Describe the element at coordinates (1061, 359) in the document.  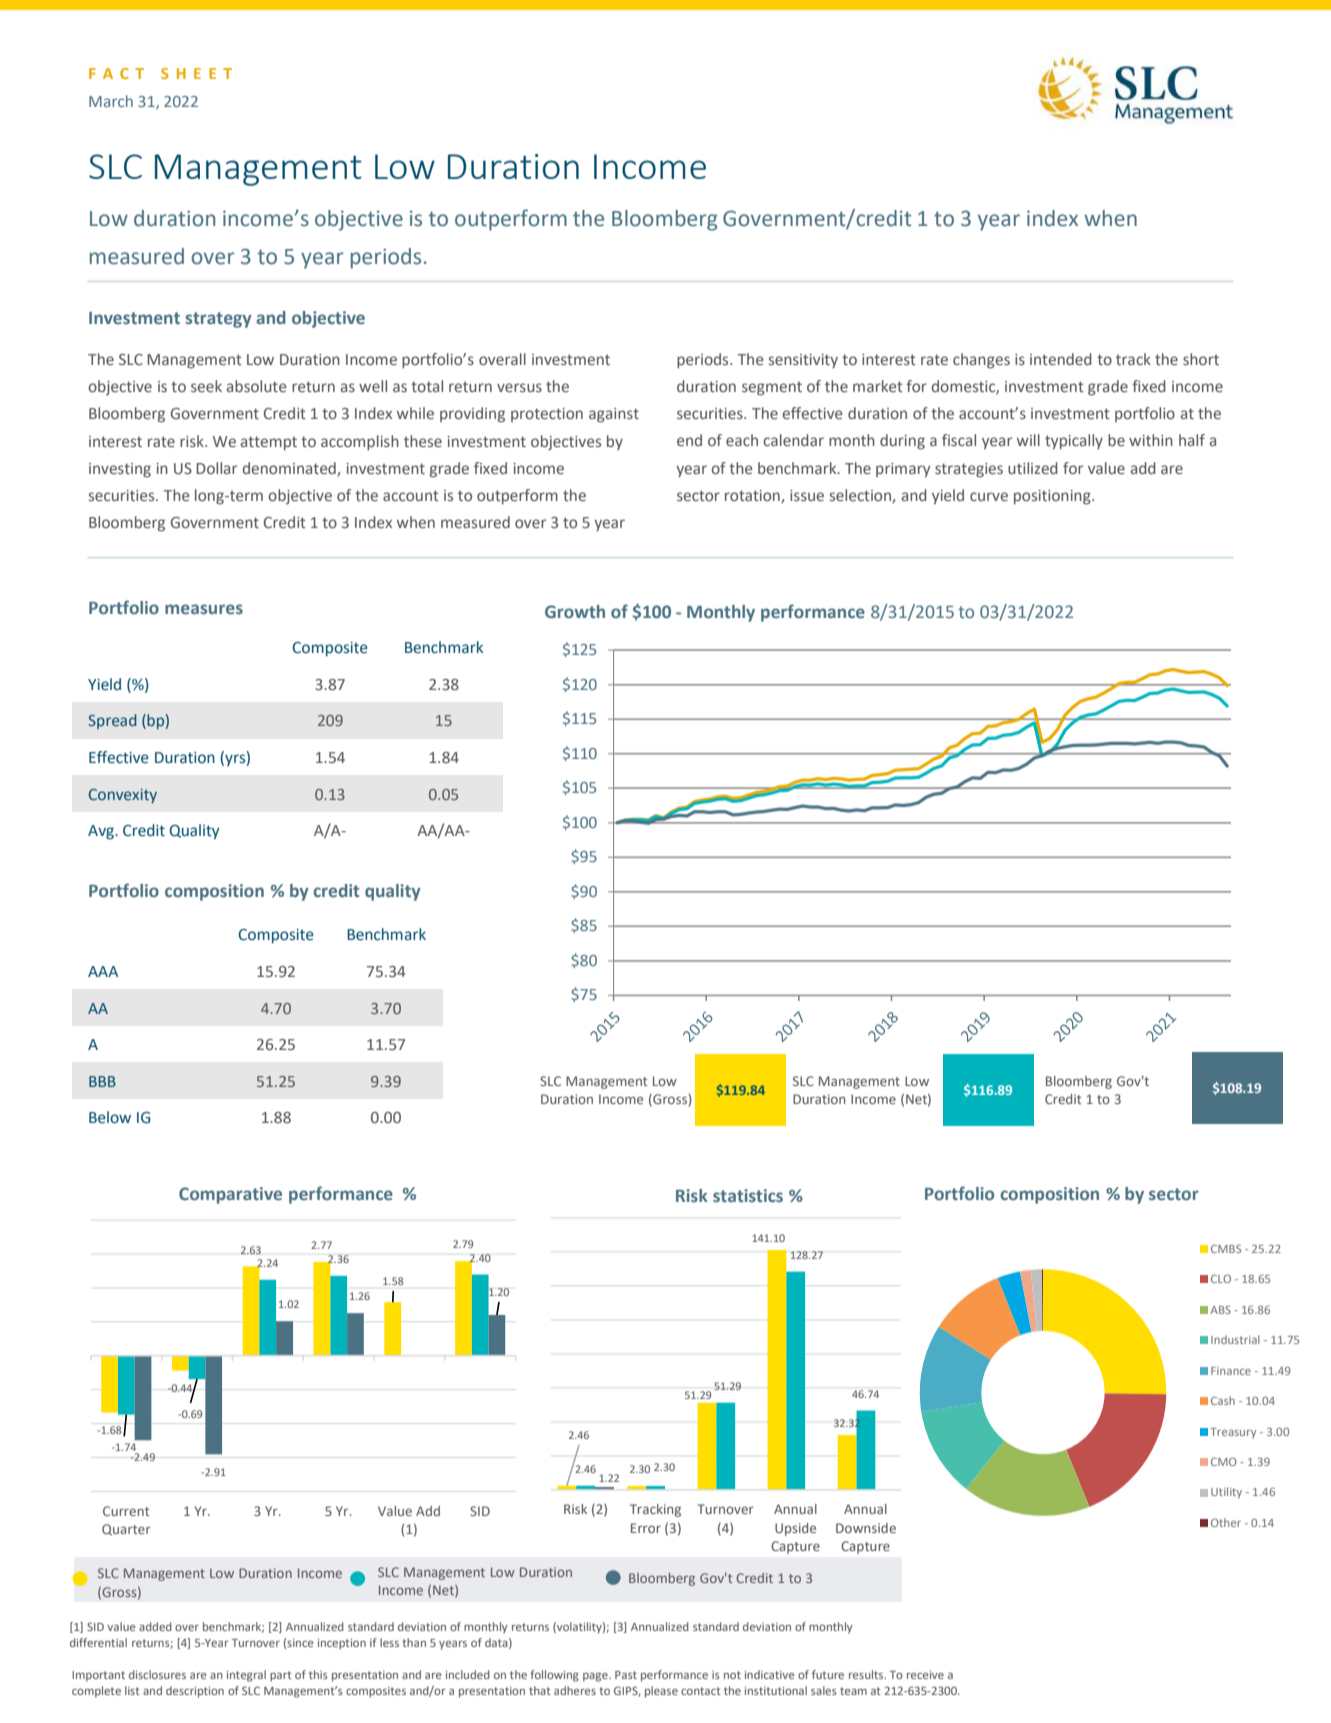
I see `intended` at that location.
